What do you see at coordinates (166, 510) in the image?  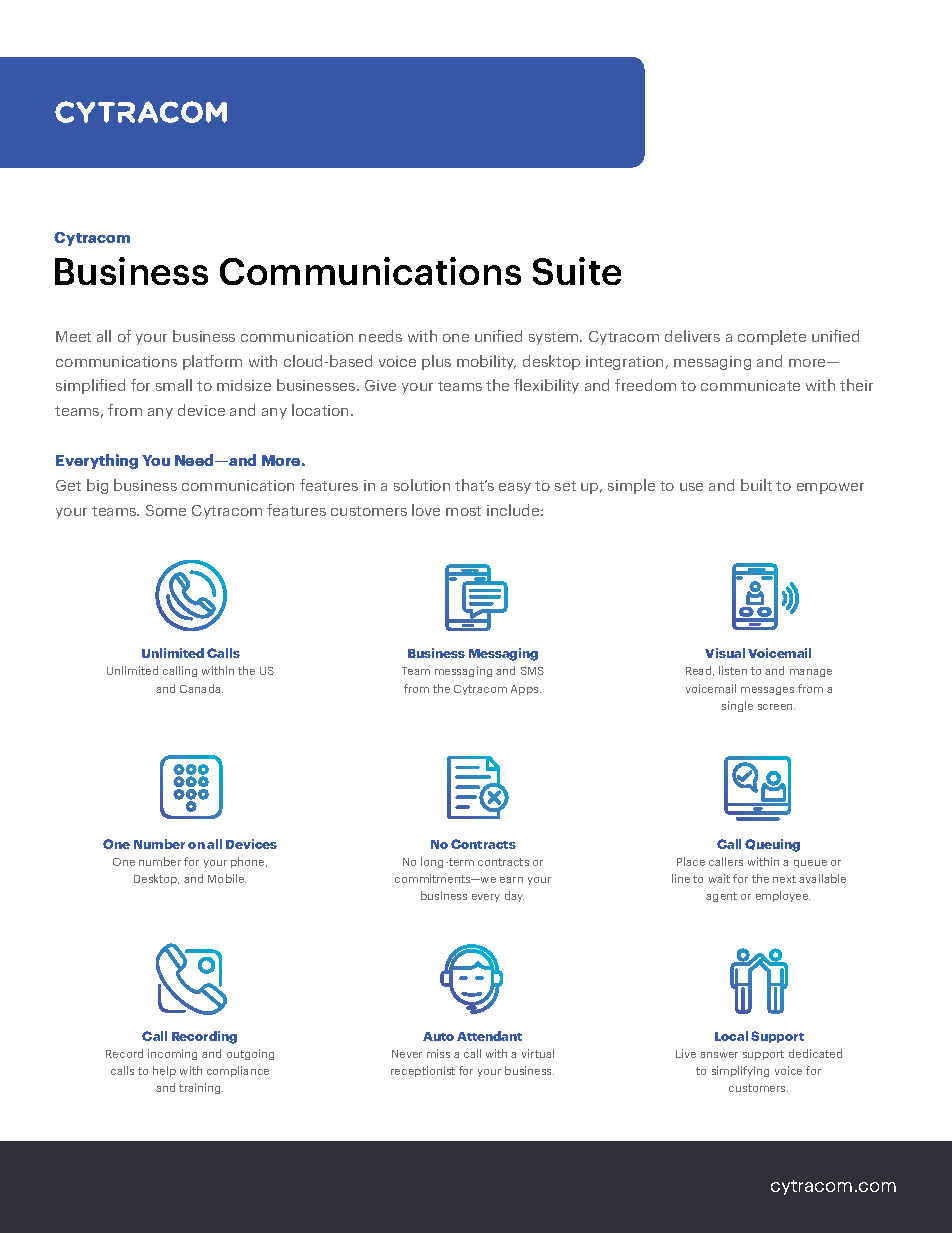 I see `Some` at bounding box center [166, 510].
